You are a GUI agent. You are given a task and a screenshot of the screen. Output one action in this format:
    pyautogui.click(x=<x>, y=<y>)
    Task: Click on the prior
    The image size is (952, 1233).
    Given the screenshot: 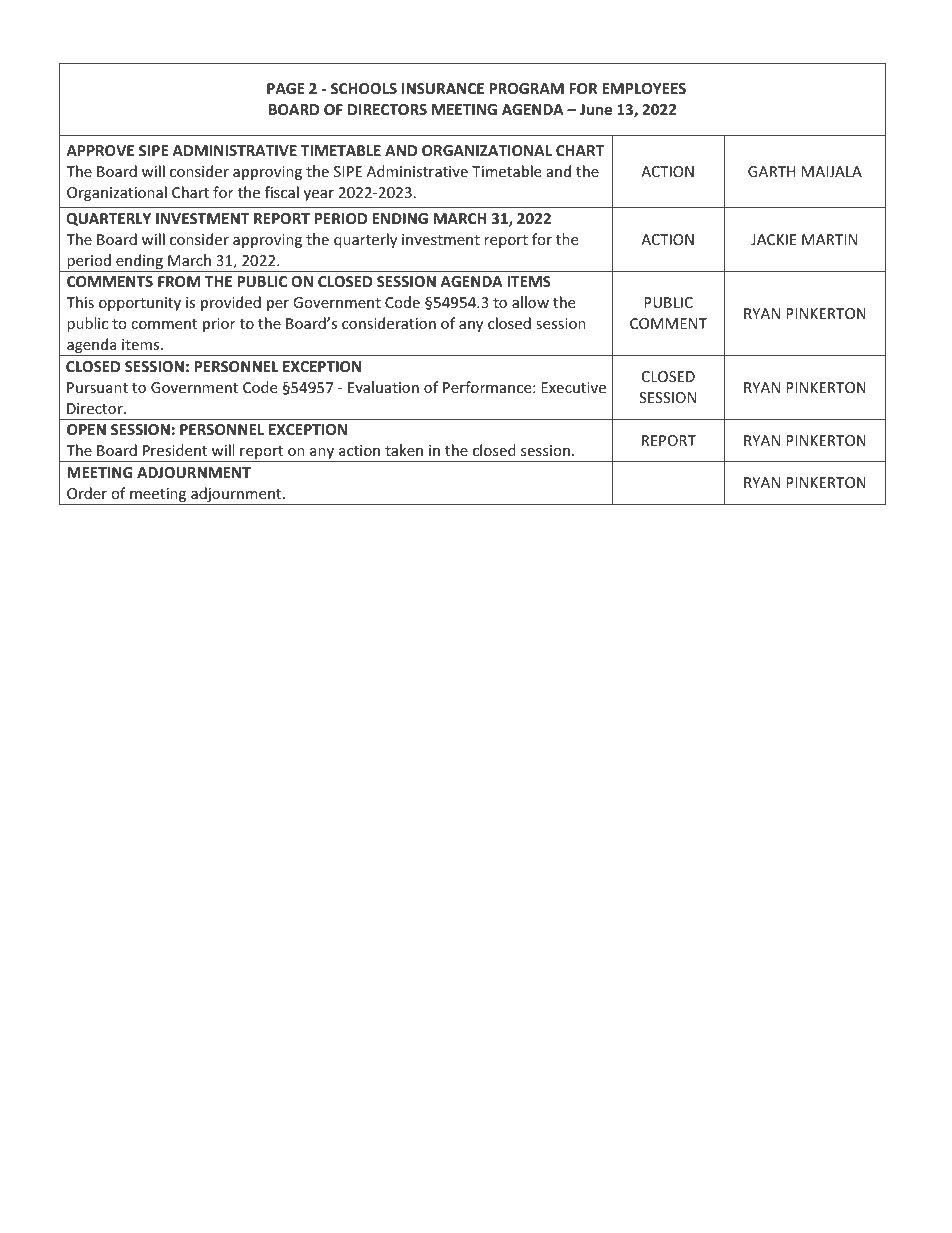 What is the action you would take?
    pyautogui.click(x=219, y=325)
